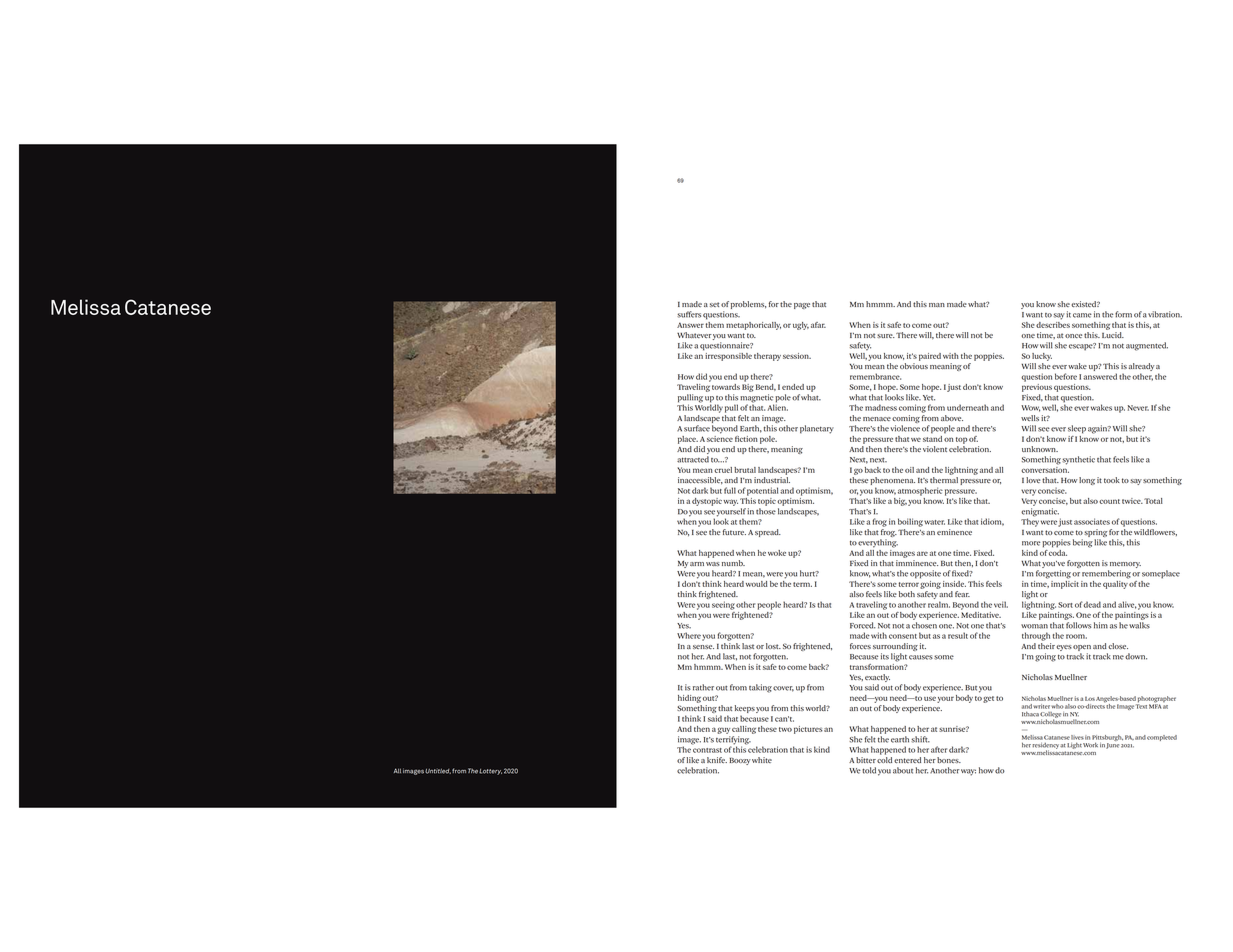  Describe the element at coordinates (1082, 315) in the image. I see `came` at that location.
